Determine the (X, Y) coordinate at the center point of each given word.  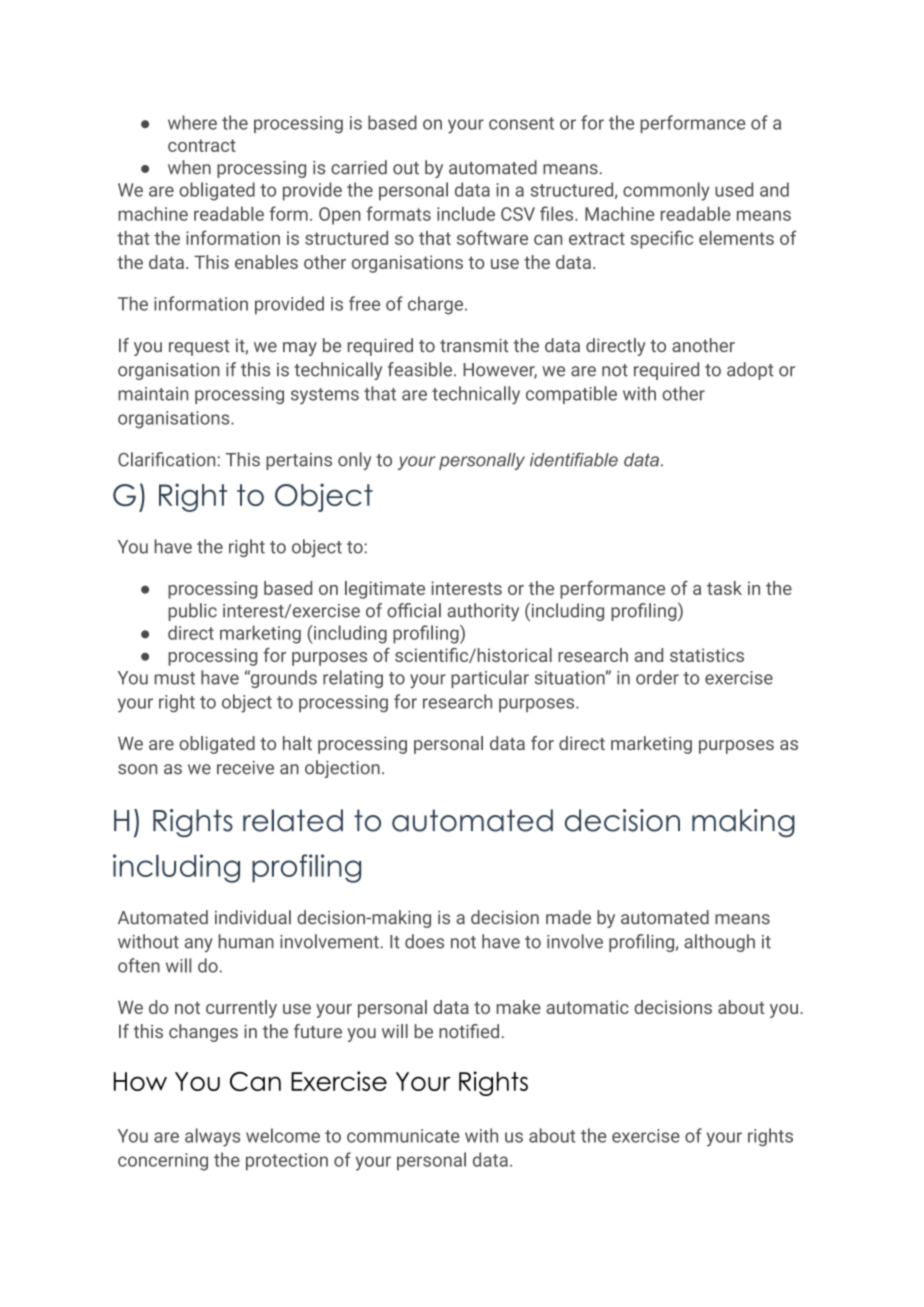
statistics (707, 655)
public (192, 612)
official (414, 610)
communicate (403, 1136)
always (212, 1137)
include (466, 213)
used (734, 189)
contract (202, 145)
